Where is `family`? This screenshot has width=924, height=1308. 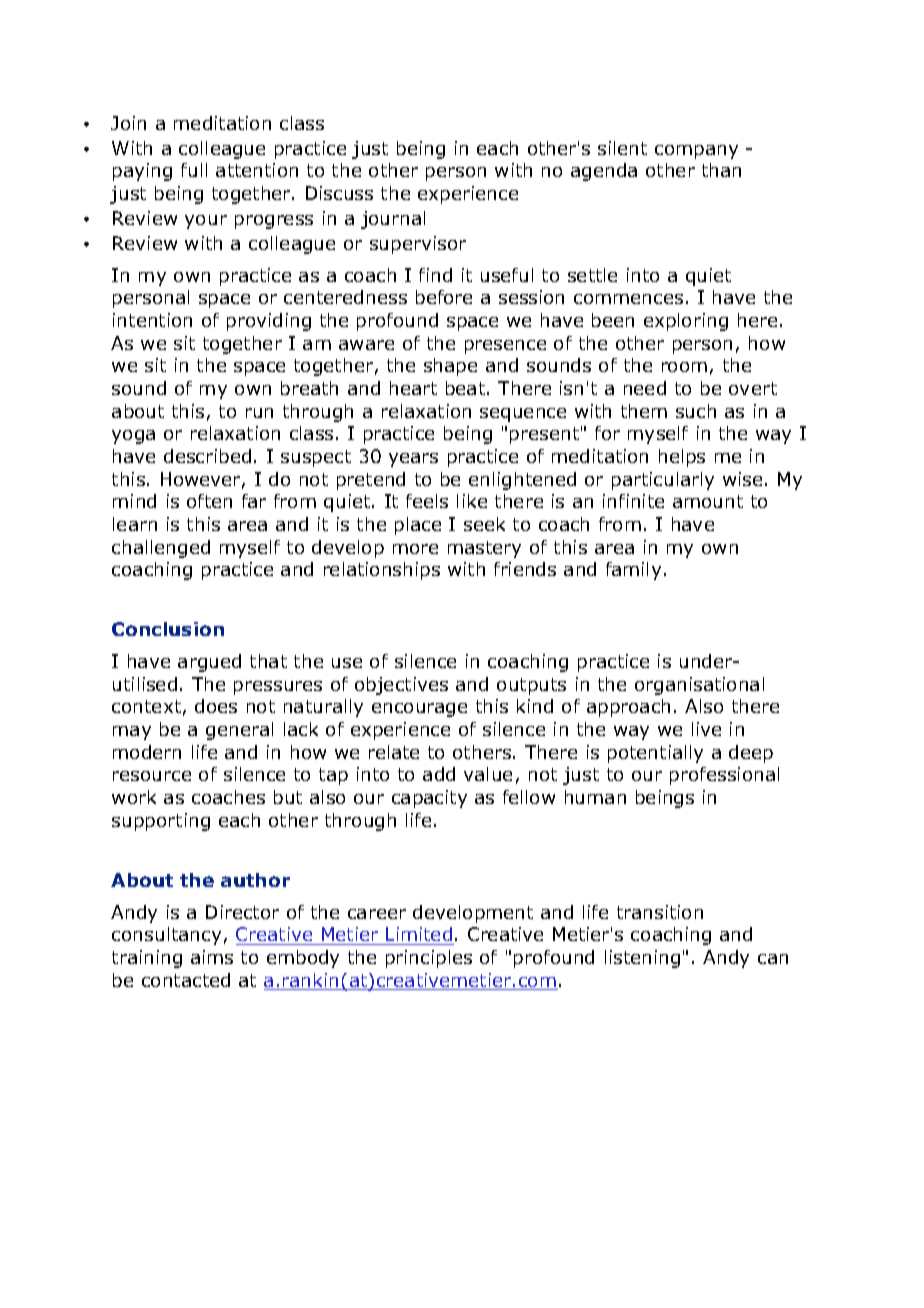
family is located at coordinates (633, 571).
